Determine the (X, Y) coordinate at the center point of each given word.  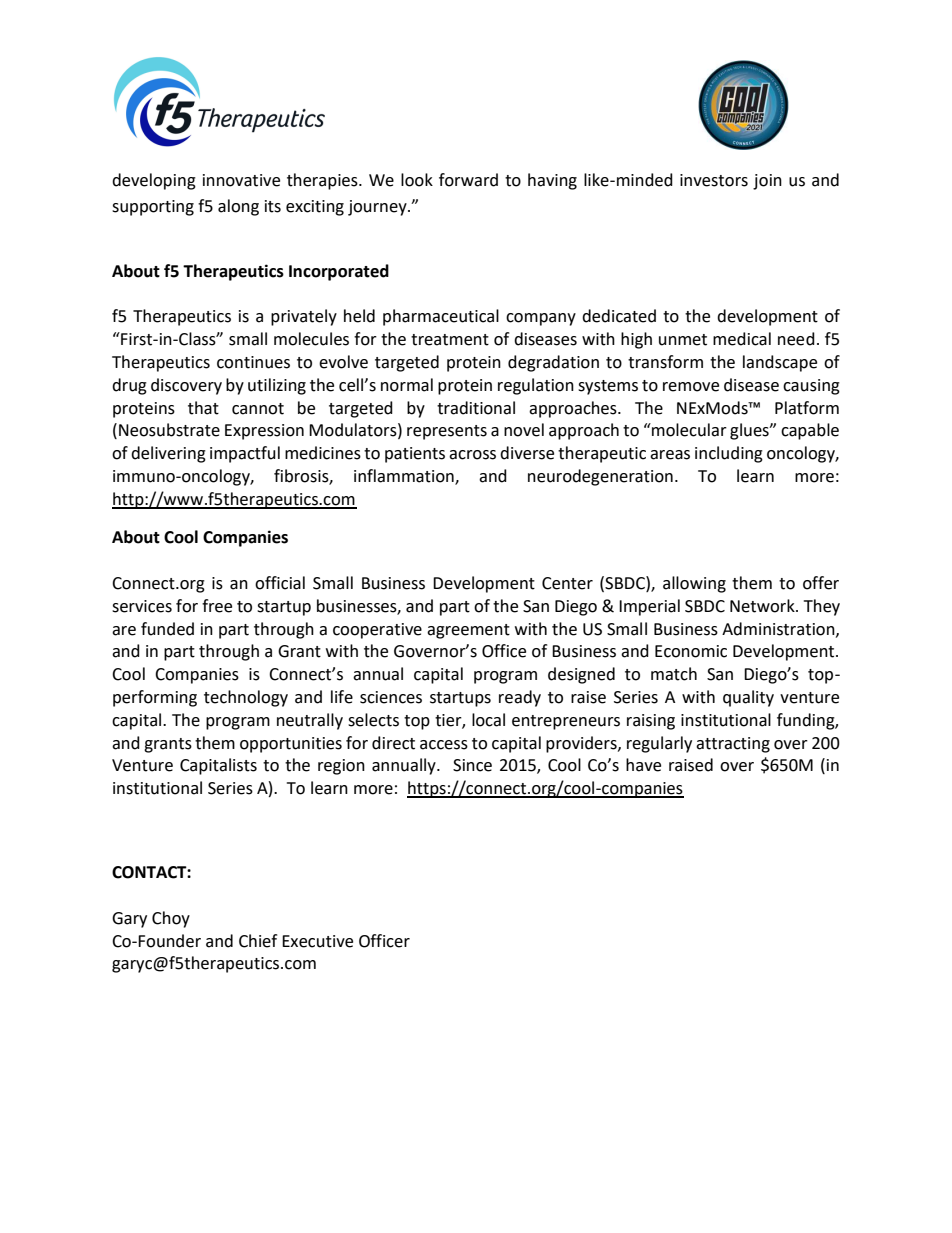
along (238, 207)
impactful (245, 454)
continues (253, 362)
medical (742, 339)
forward (468, 180)
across (472, 455)
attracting (733, 745)
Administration (779, 629)
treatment (450, 340)
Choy (171, 919)
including (729, 454)
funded (167, 629)
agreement (468, 631)
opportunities (291, 745)
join (767, 182)
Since (472, 765)
